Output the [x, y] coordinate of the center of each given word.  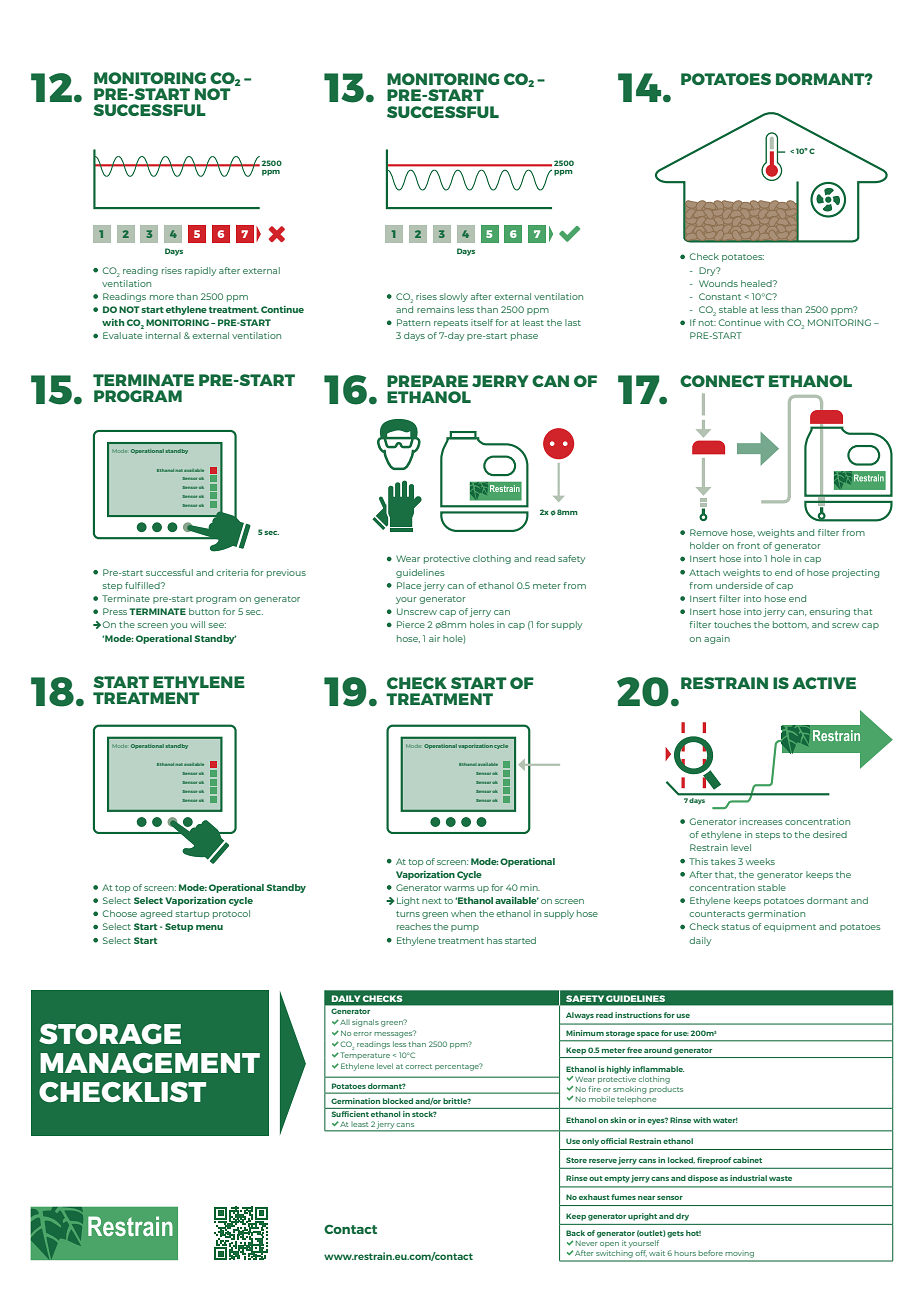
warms [459, 888]
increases [761, 821]
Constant [720, 296]
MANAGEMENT [150, 1063]
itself [482, 322]
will [197, 624]
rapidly [200, 271]
